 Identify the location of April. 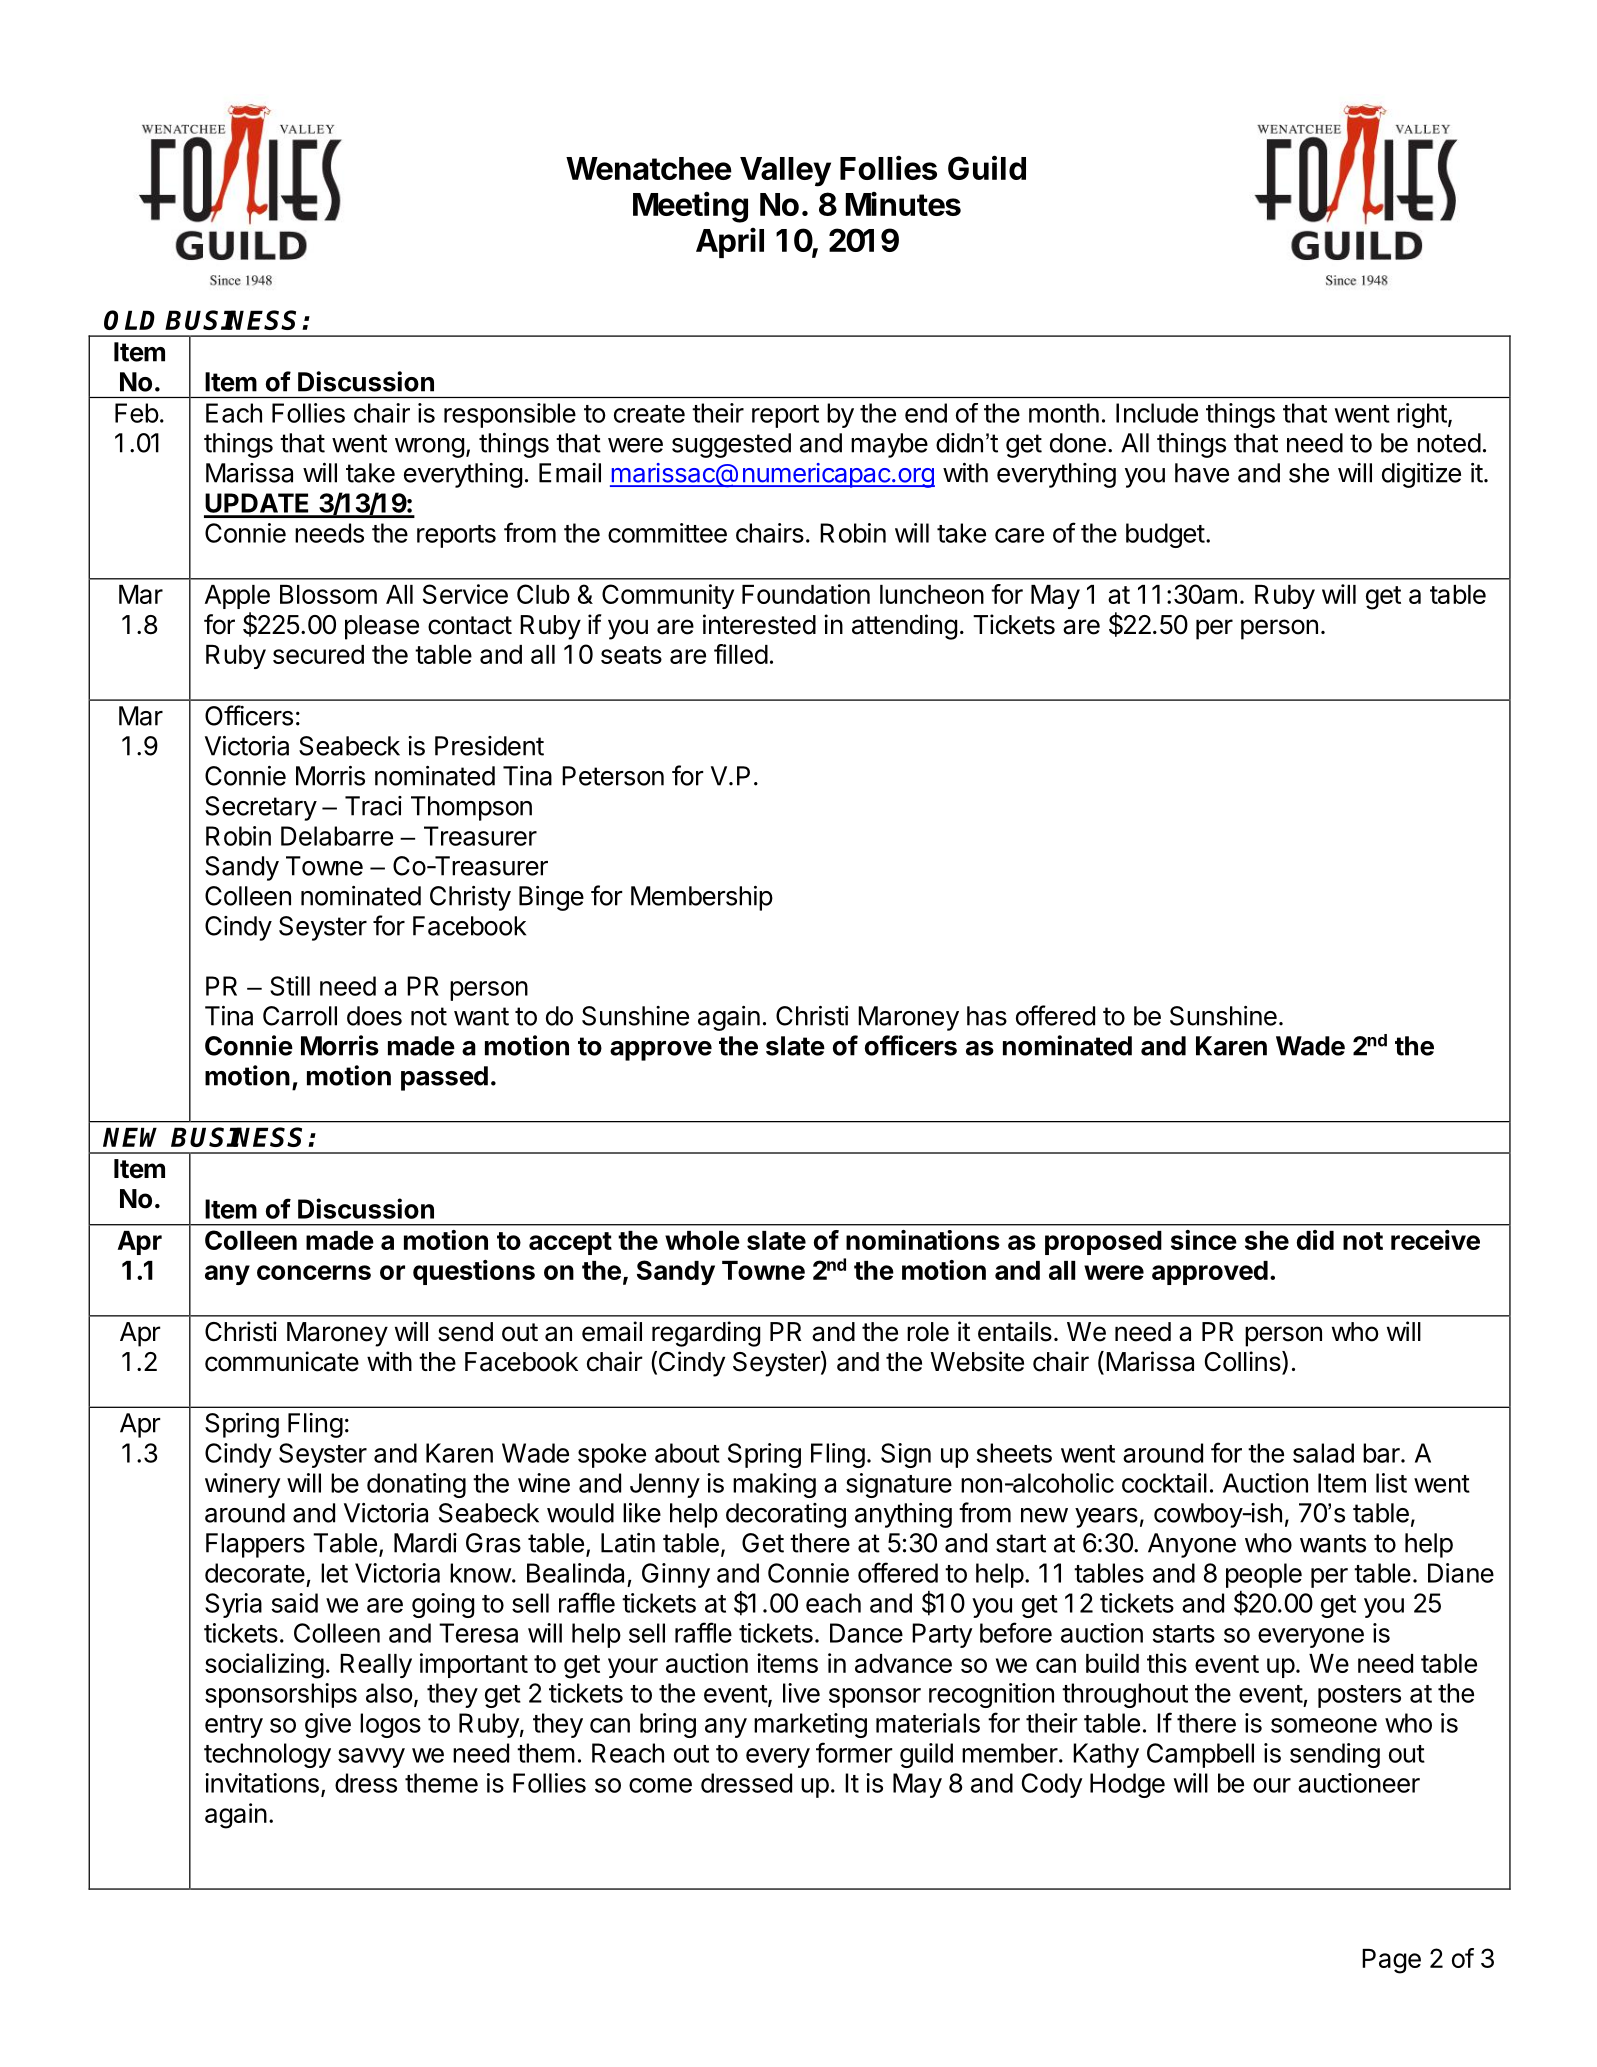
(730, 243).
